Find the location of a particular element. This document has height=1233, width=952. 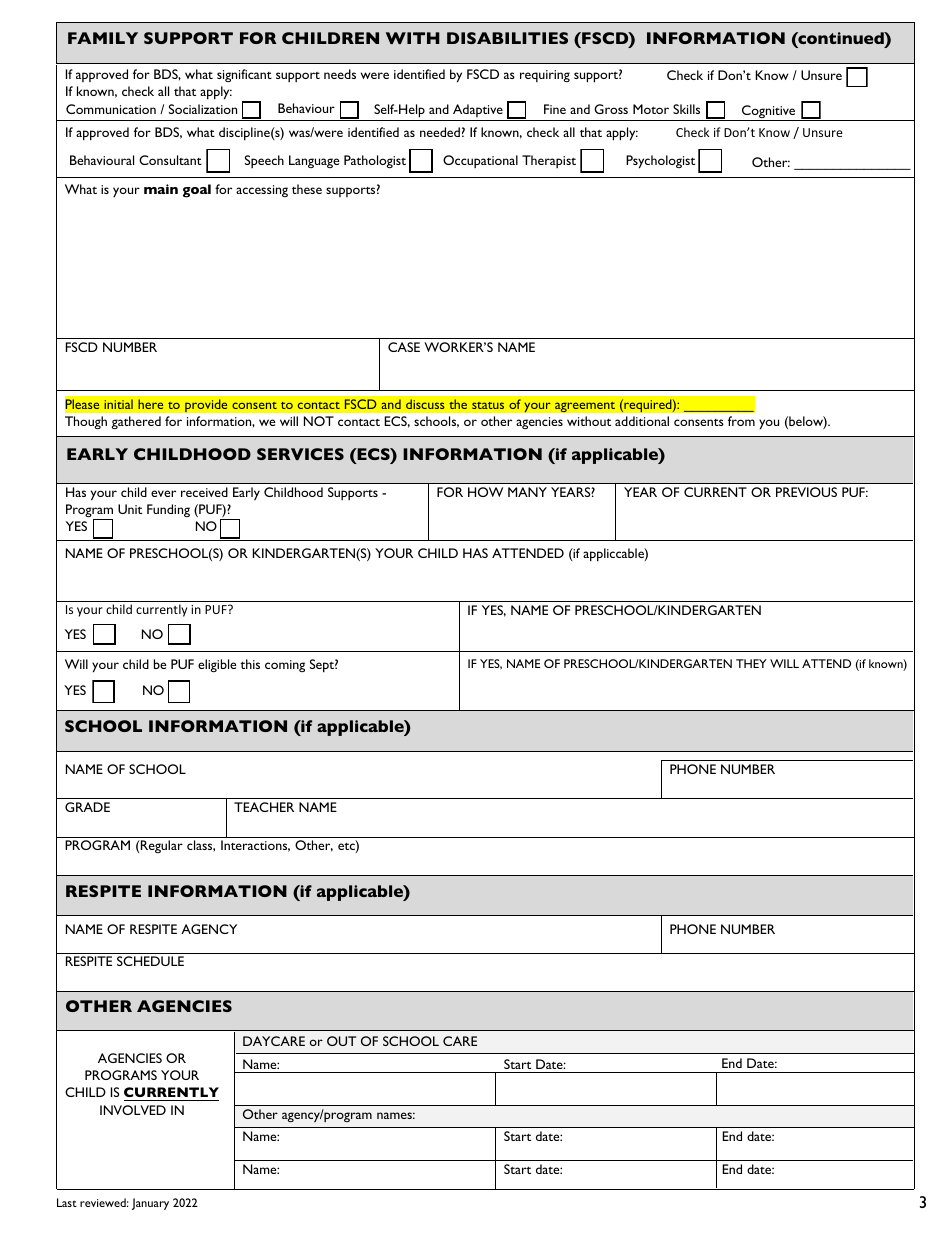

SCHEDULE is located at coordinates (150, 961).
